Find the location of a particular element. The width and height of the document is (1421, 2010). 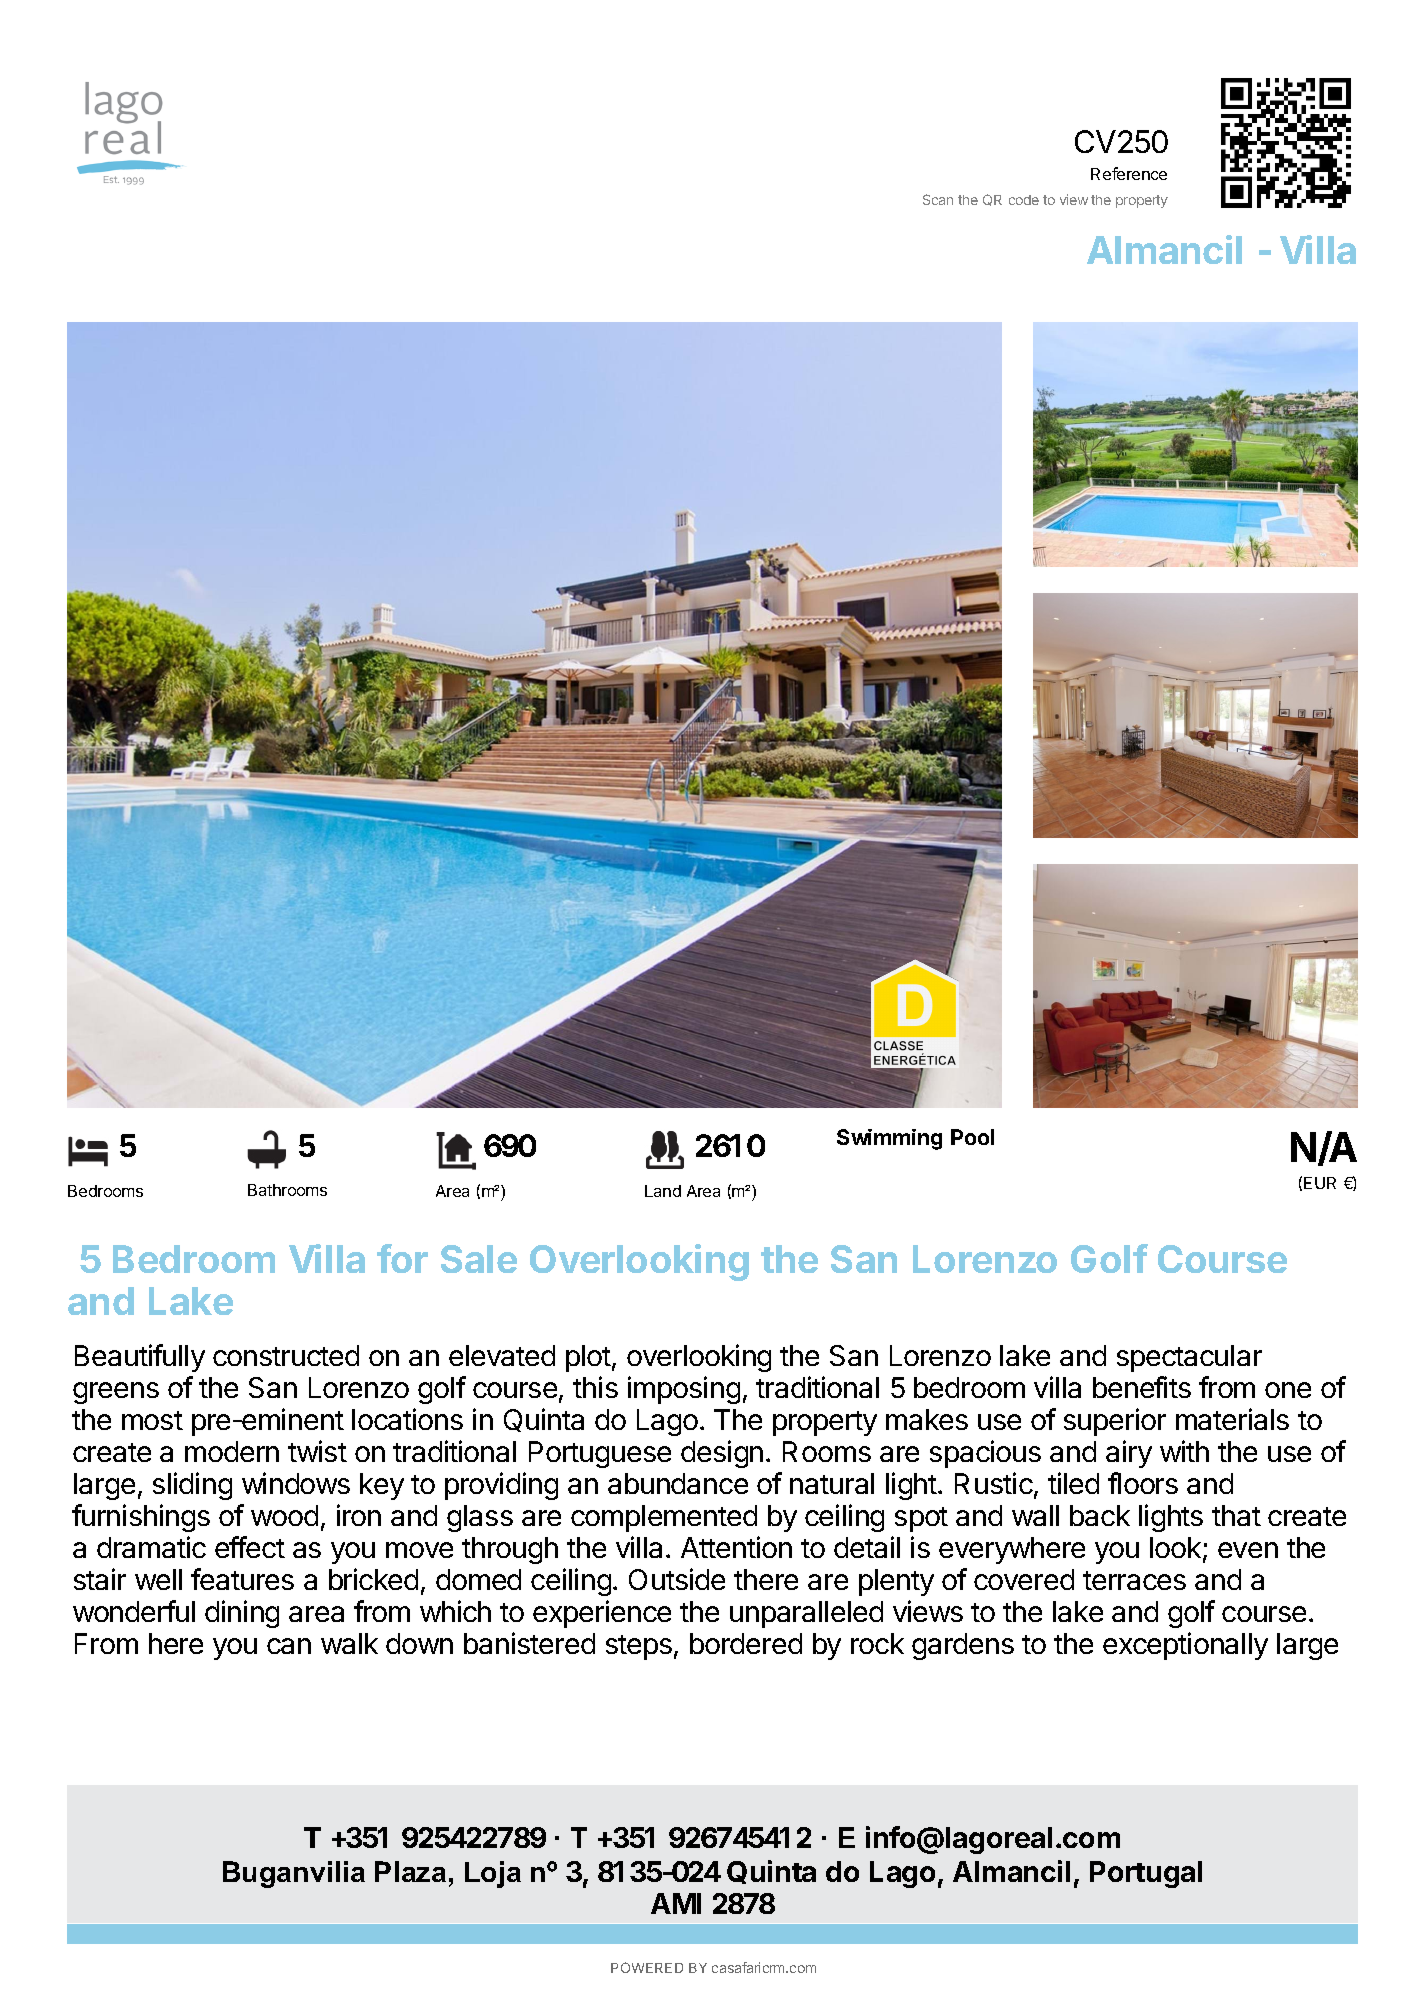

Portugal is located at coordinates (1146, 1874).
